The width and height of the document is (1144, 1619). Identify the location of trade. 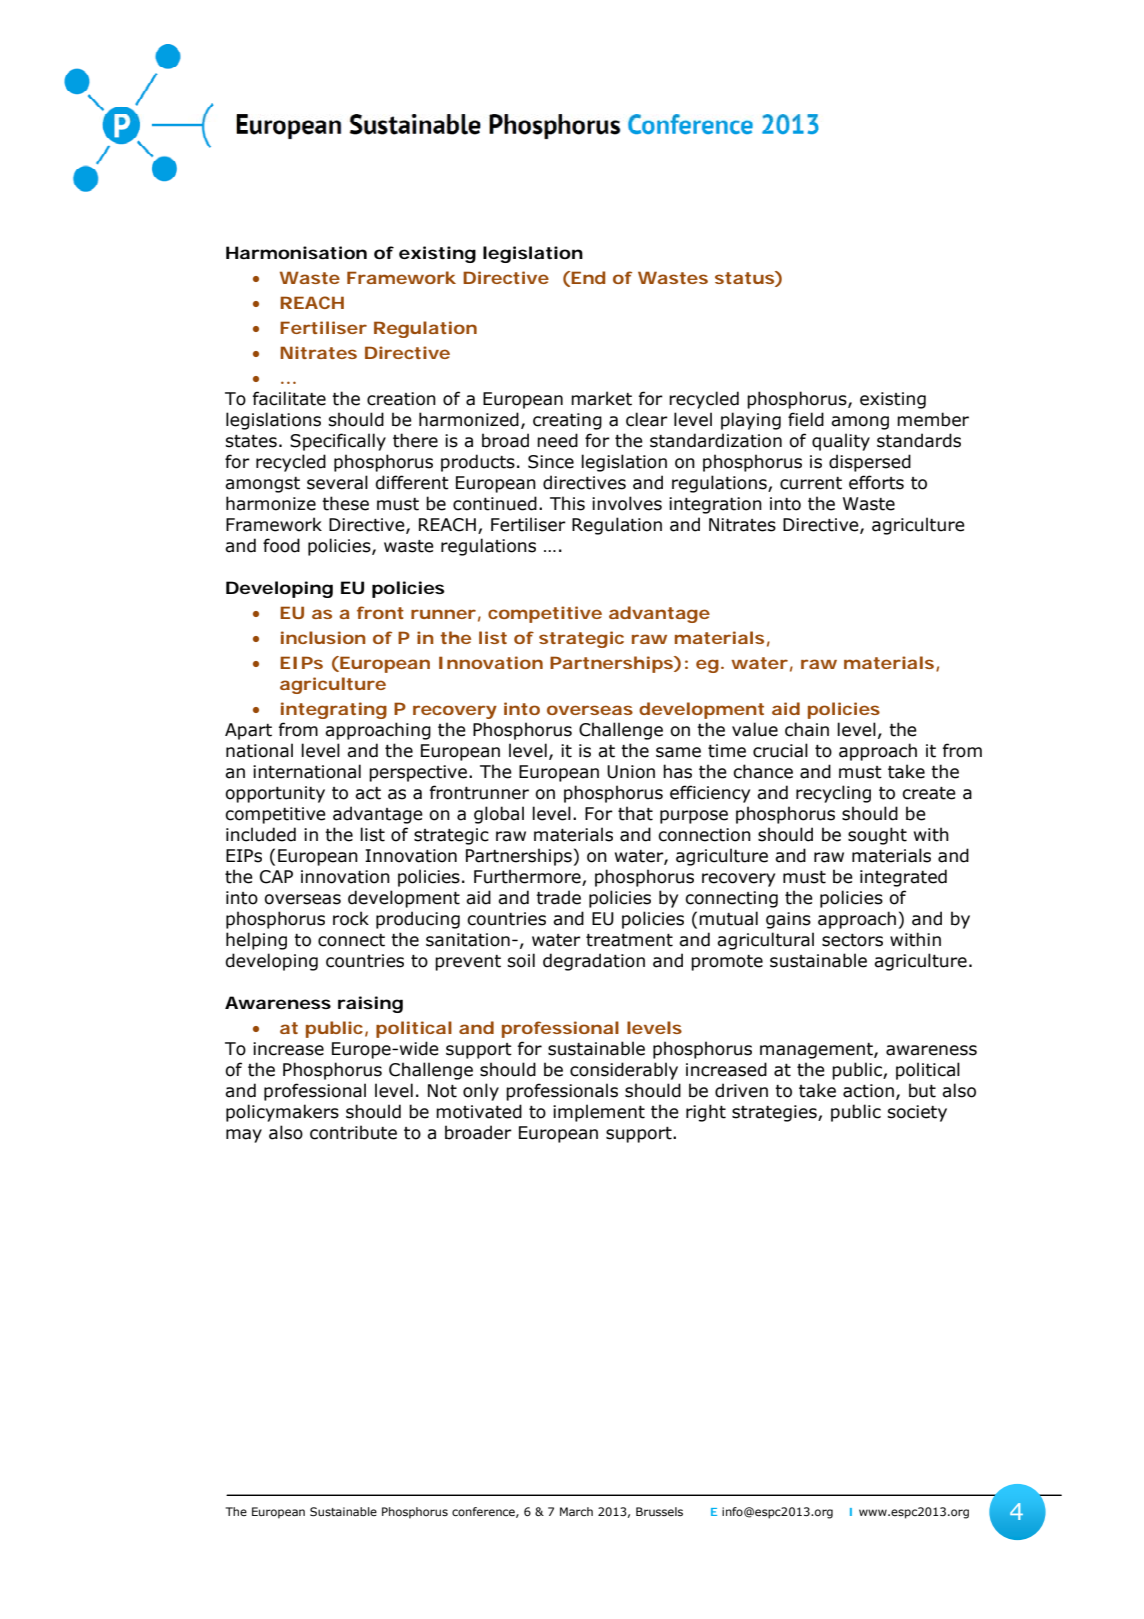
(558, 897).
